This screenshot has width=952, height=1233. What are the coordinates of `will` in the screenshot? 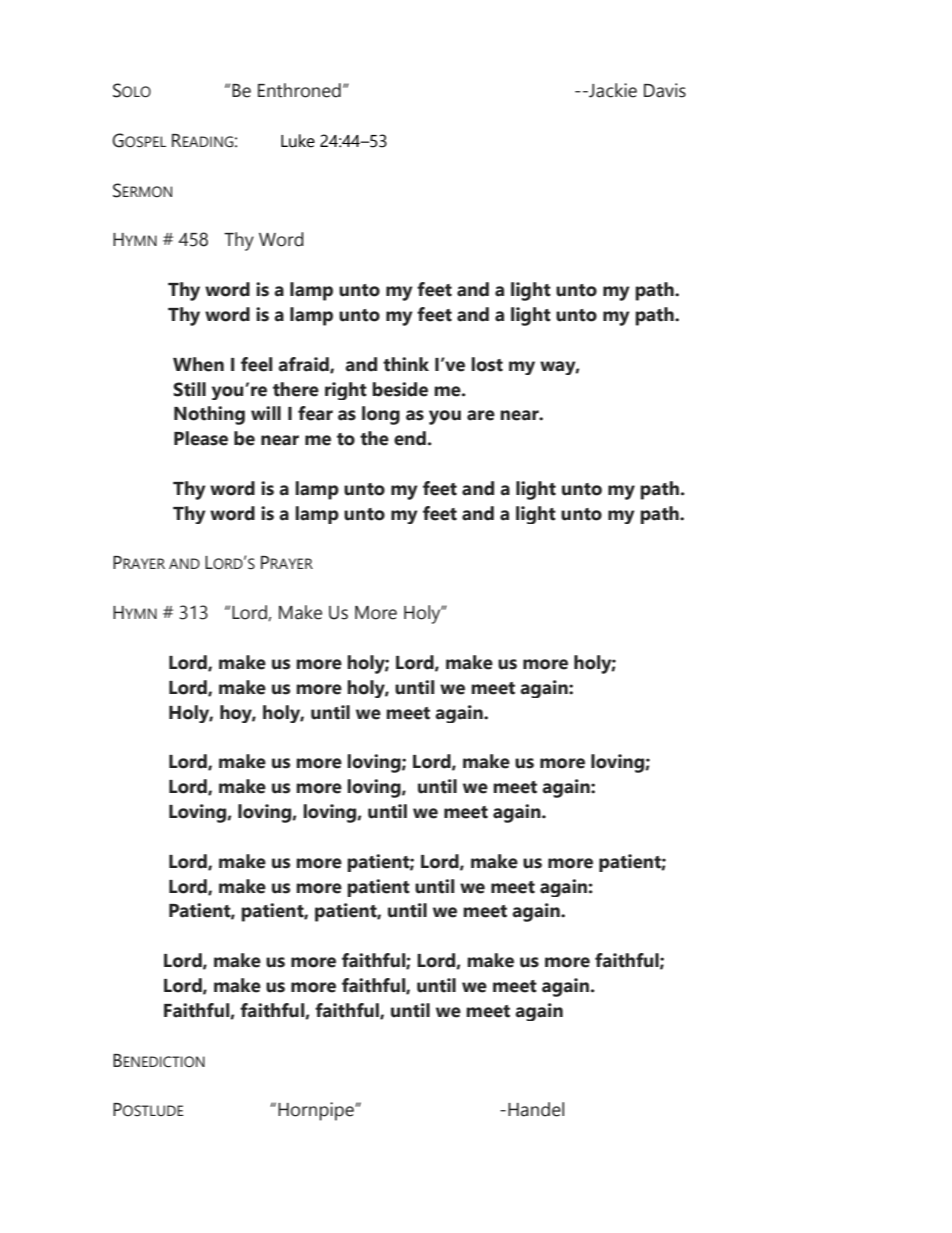 It's located at (266, 413).
